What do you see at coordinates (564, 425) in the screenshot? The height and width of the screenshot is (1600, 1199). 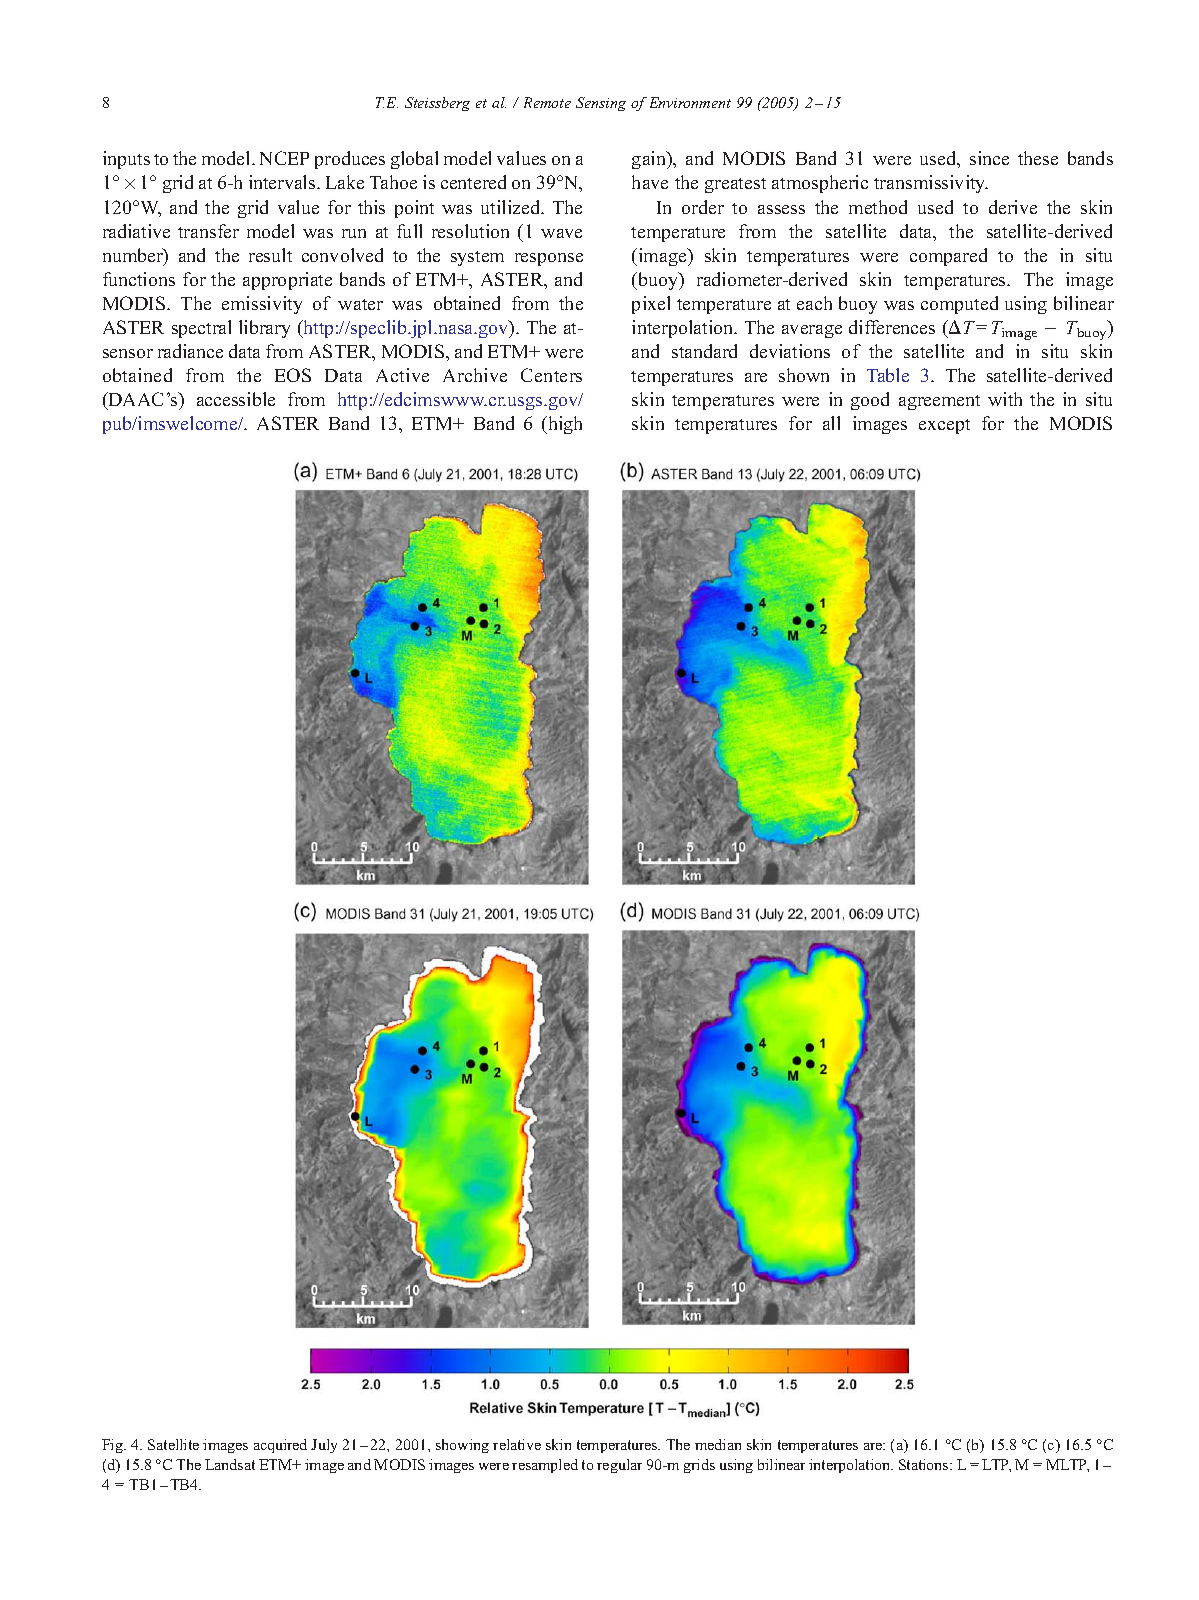 I see `high` at bounding box center [564, 425].
